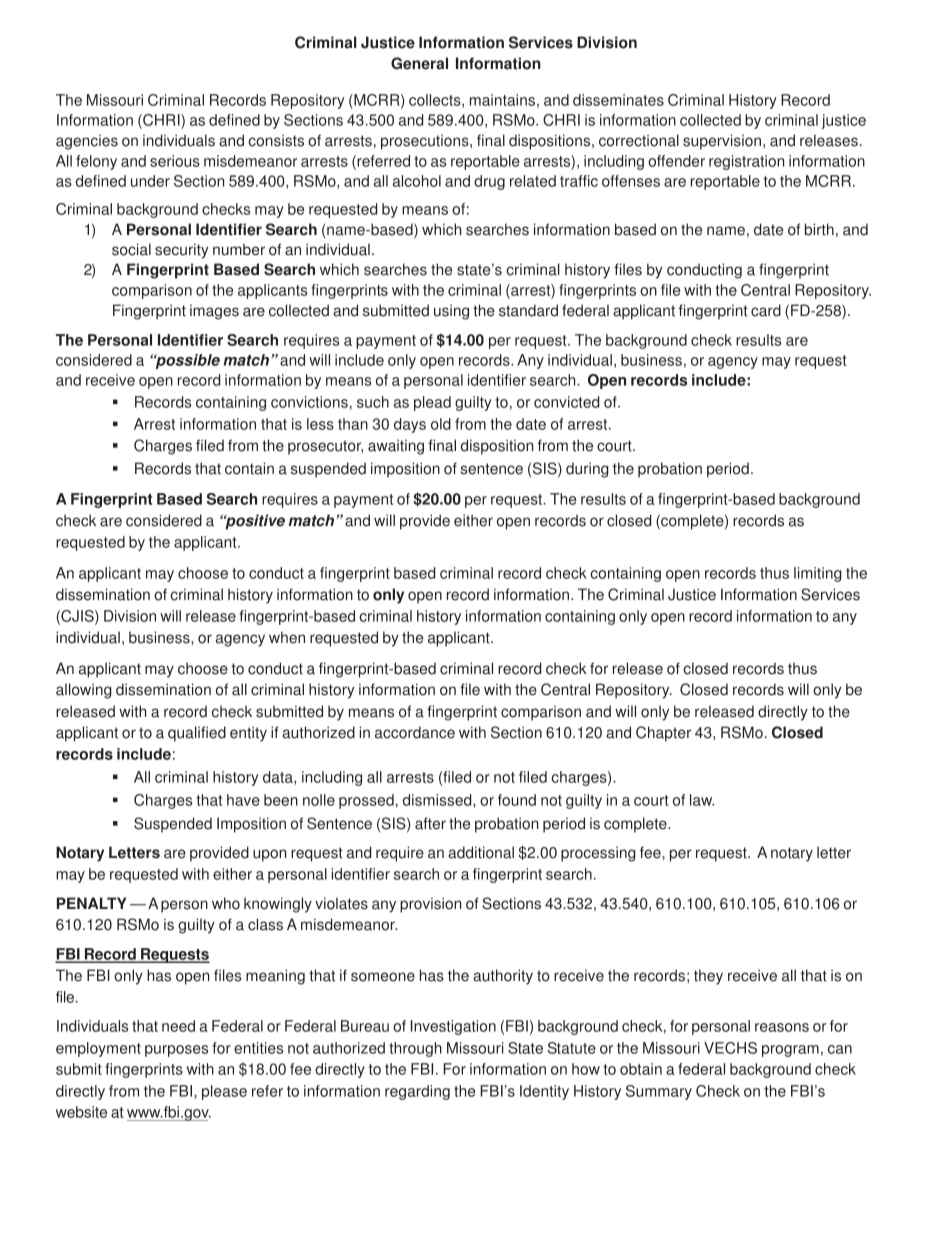 The image size is (952, 1233). What do you see at coordinates (790, 1051) in the screenshot?
I see `program` at bounding box center [790, 1051].
